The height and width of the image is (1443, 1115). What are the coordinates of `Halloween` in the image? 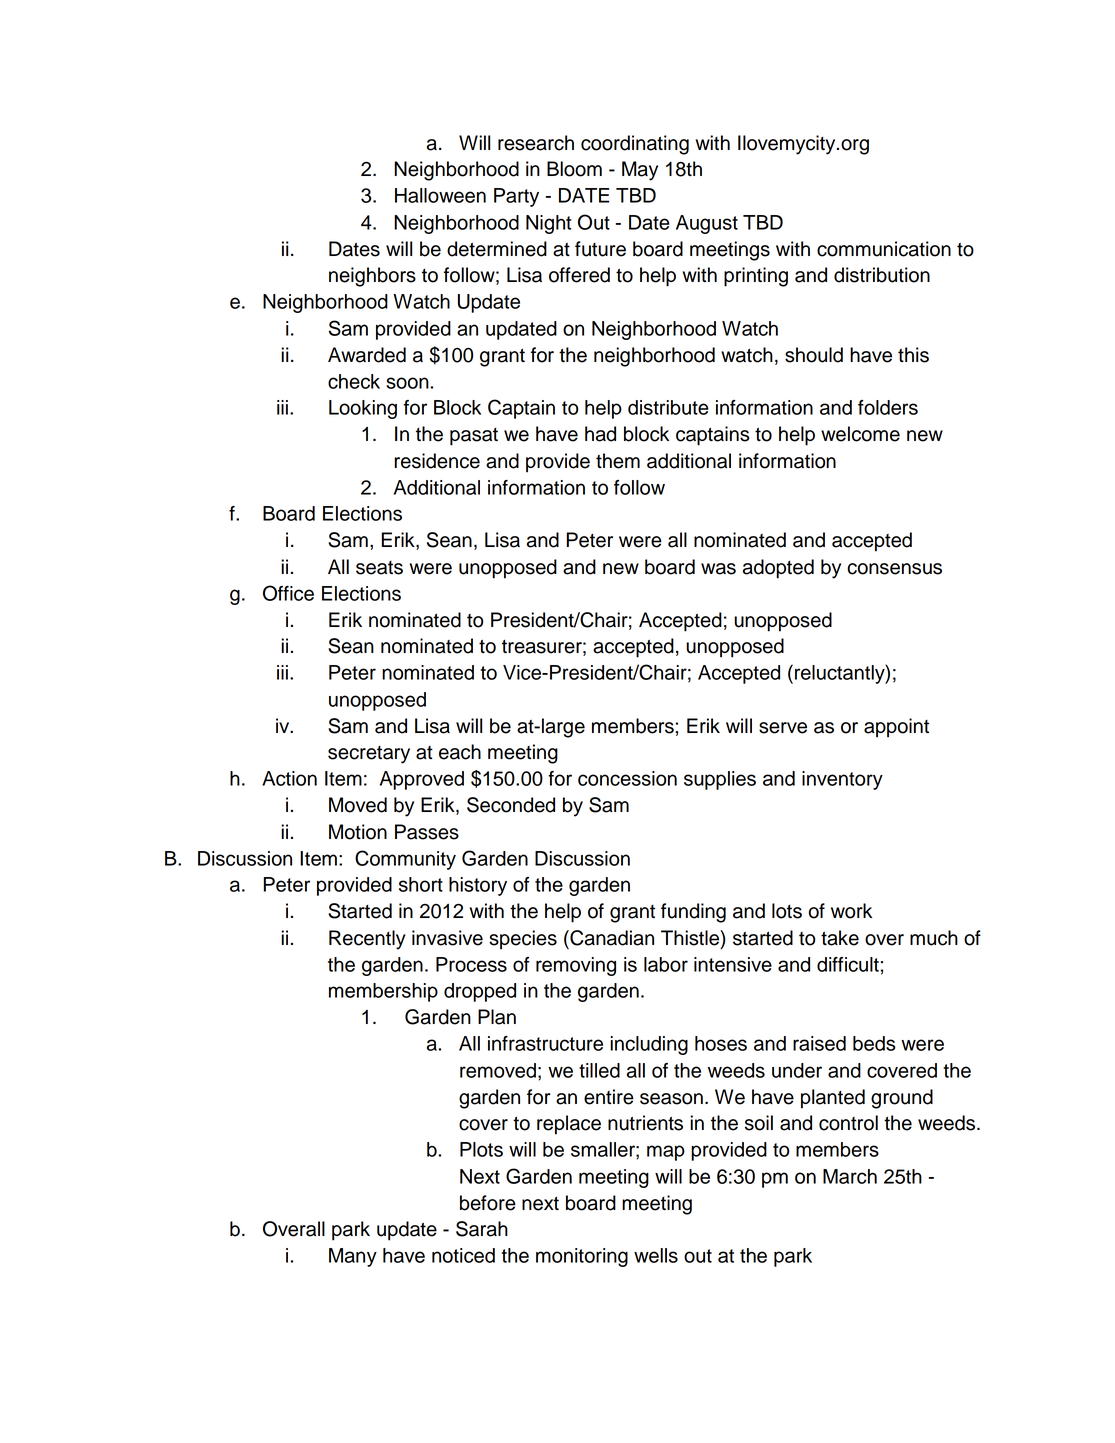 It's located at (440, 195).
